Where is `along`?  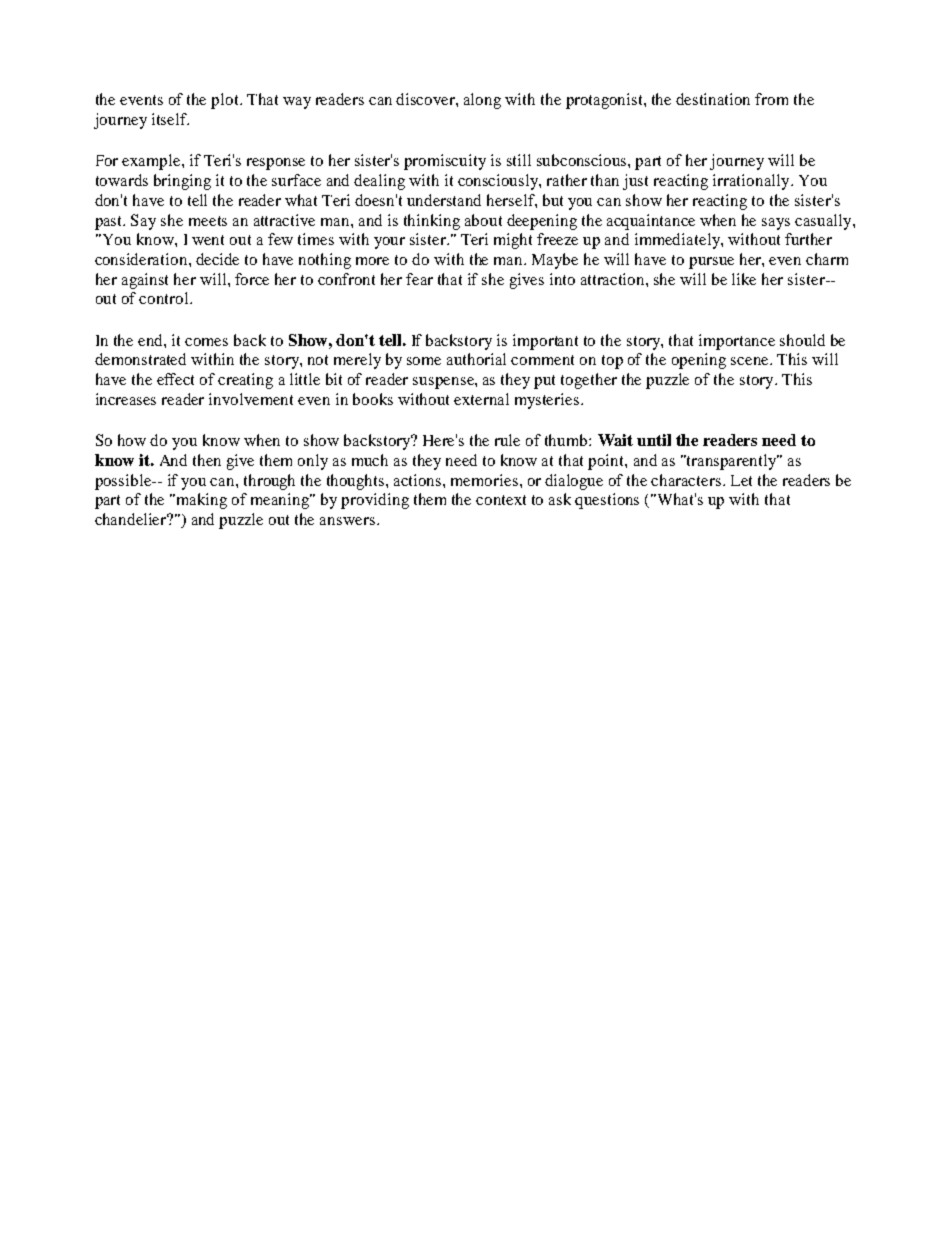
along is located at coordinates (482, 101).
